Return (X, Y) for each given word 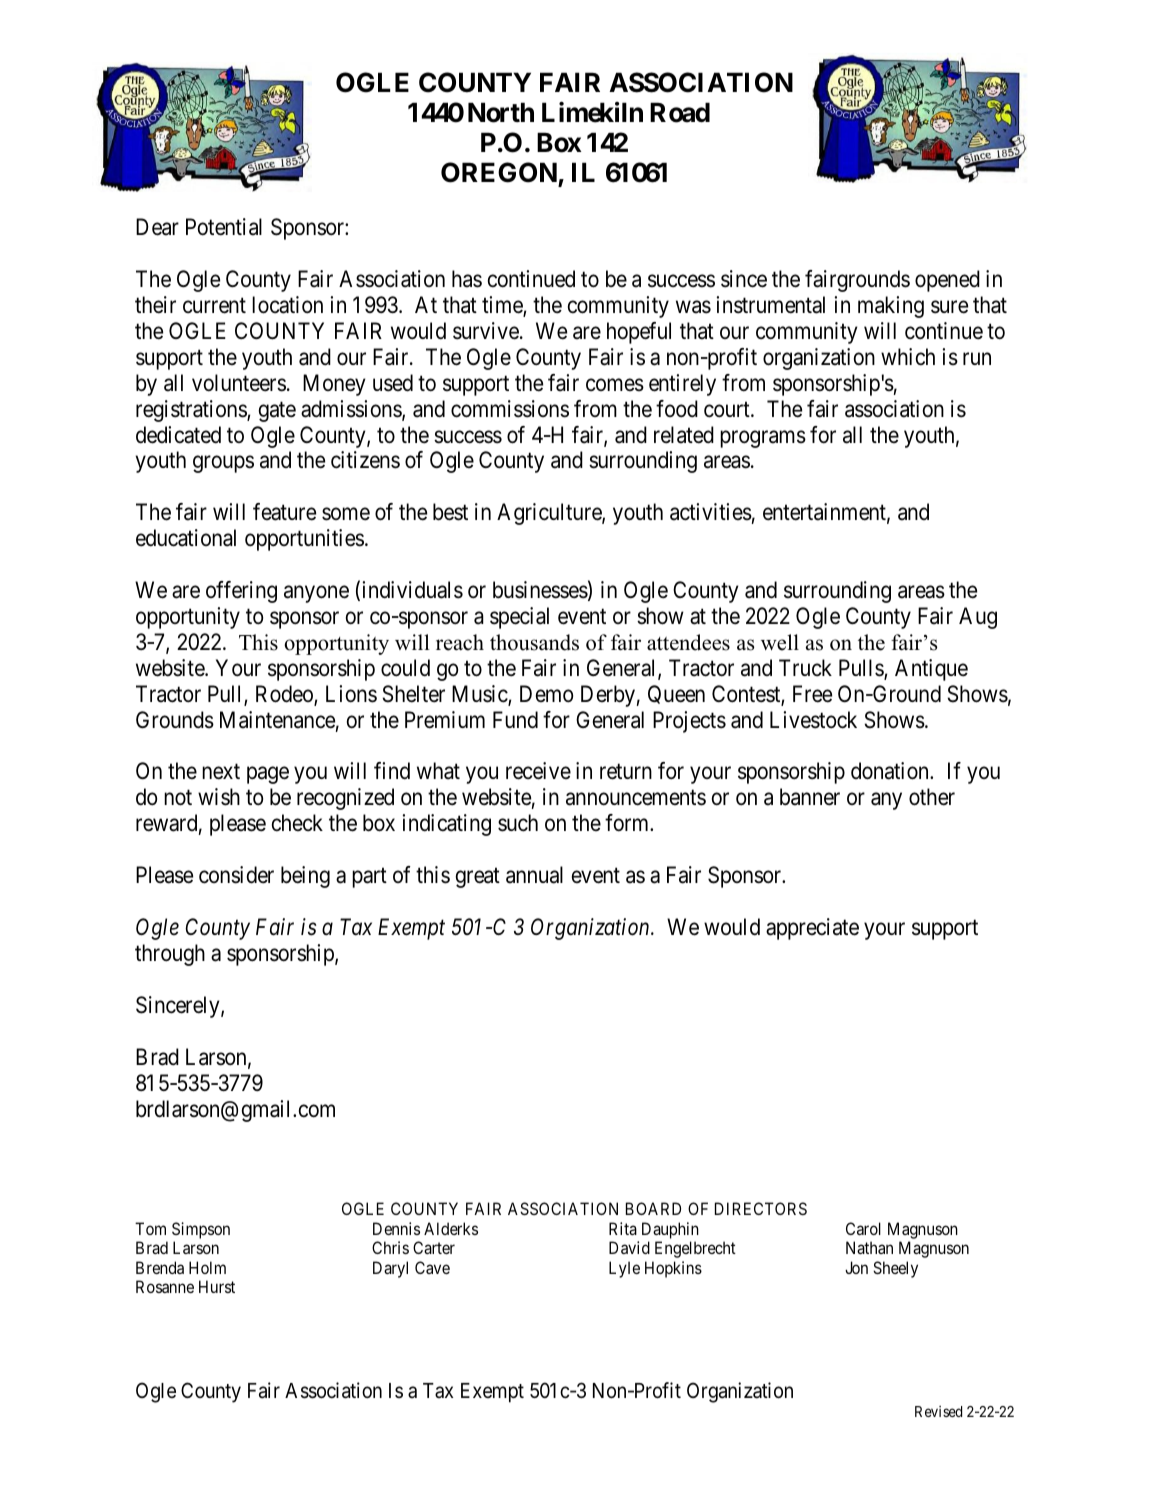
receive (538, 771)
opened (947, 281)
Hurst (217, 1286)
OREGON (500, 174)
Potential (224, 227)
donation (891, 771)
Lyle (624, 1269)
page (268, 775)
